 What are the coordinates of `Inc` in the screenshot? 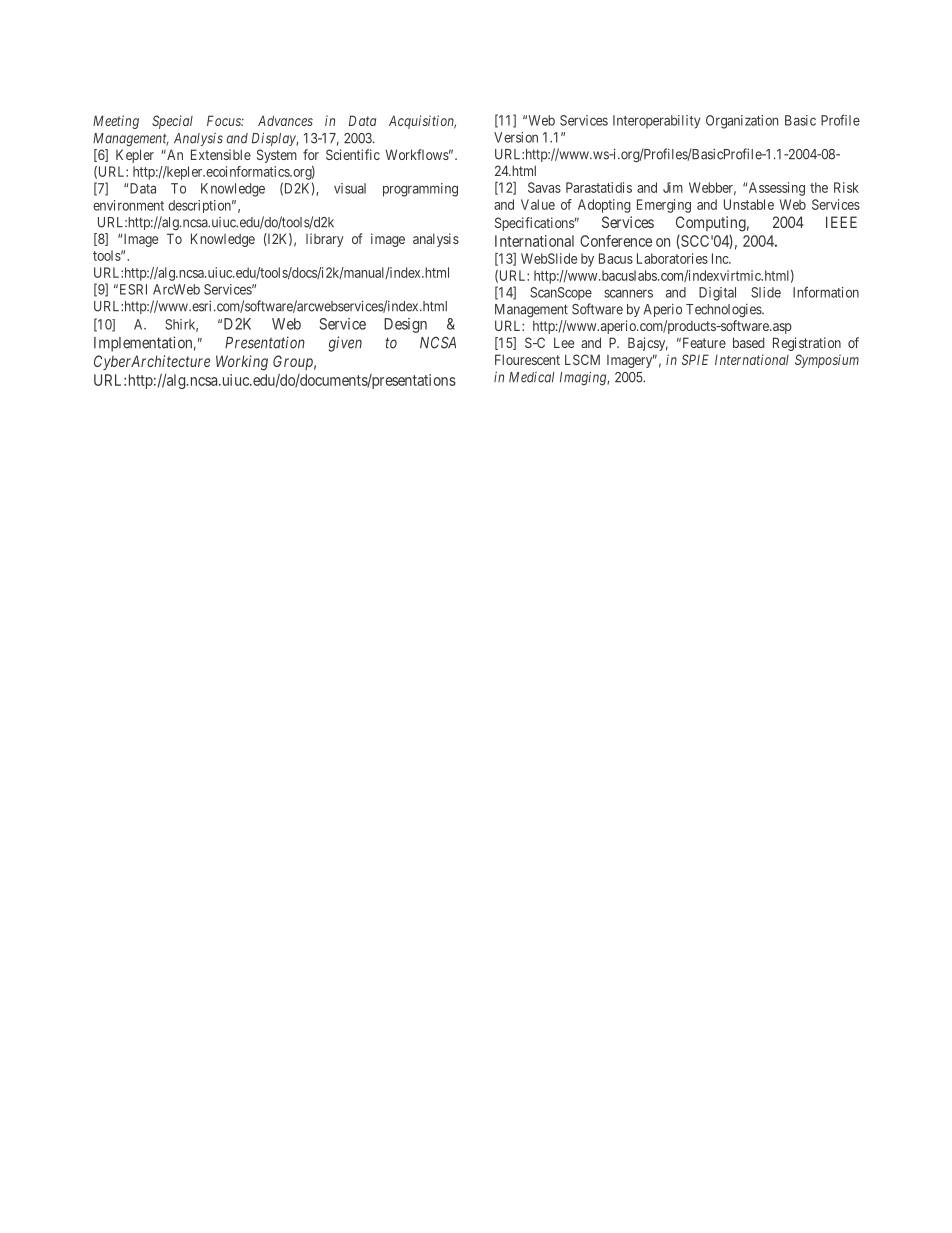 It's located at (721, 258).
